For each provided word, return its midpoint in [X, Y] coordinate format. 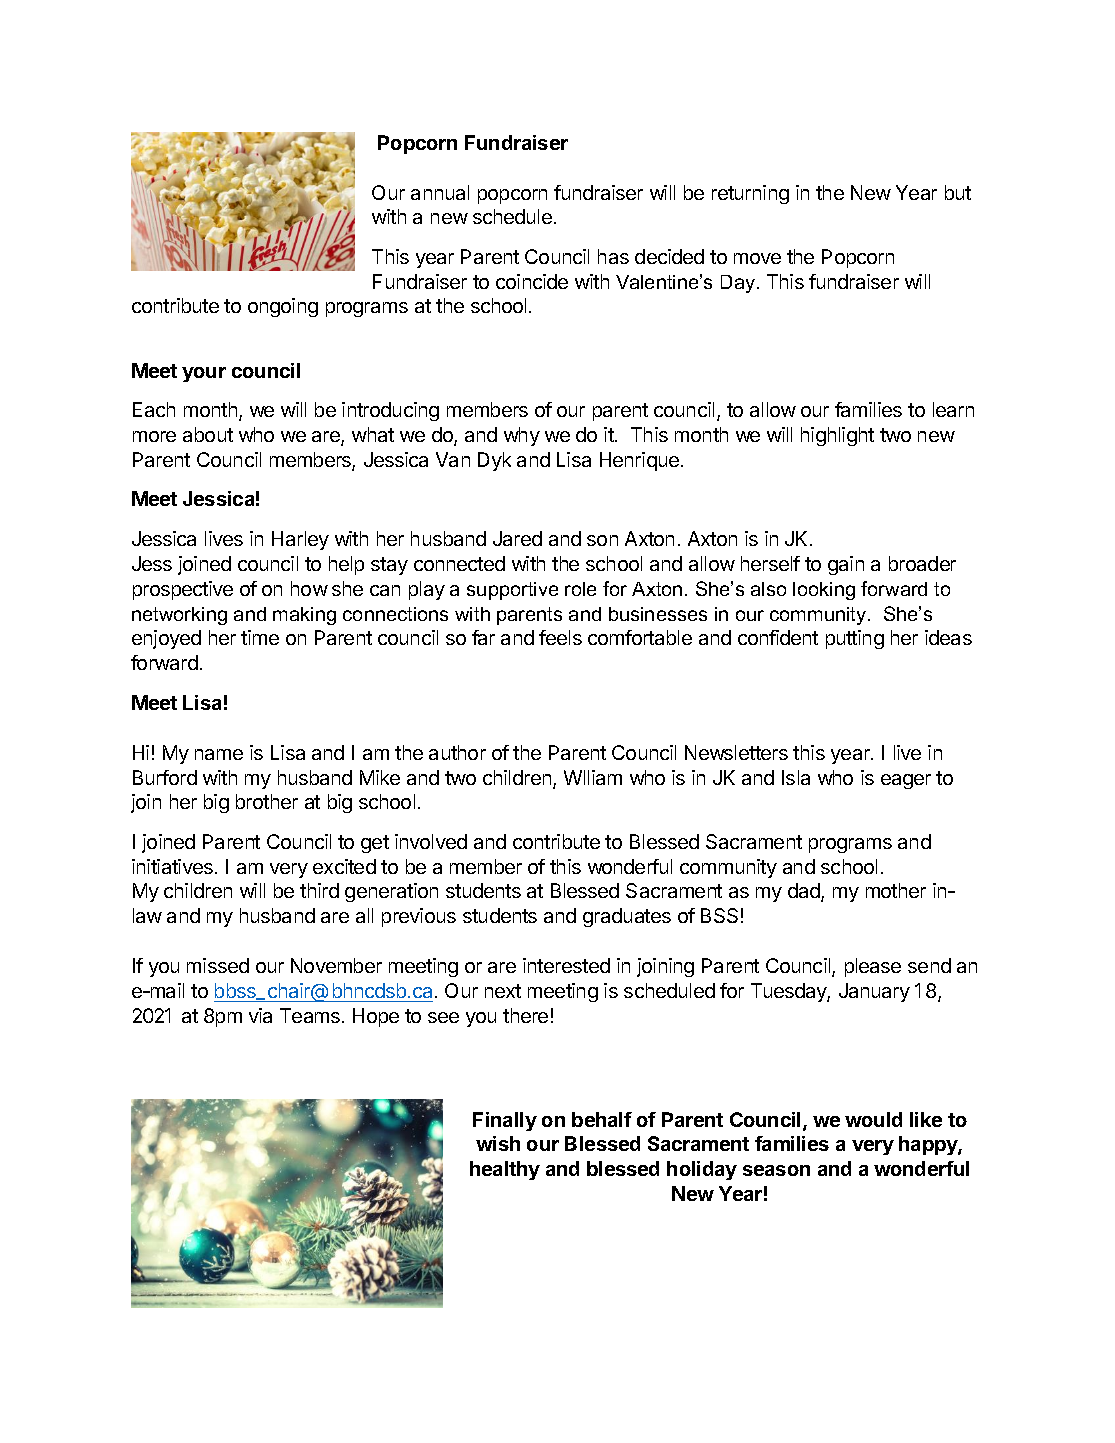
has [613, 256]
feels [560, 637]
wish [498, 1143]
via [260, 1015]
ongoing [283, 307]
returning [750, 194]
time [260, 637]
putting [855, 639]
